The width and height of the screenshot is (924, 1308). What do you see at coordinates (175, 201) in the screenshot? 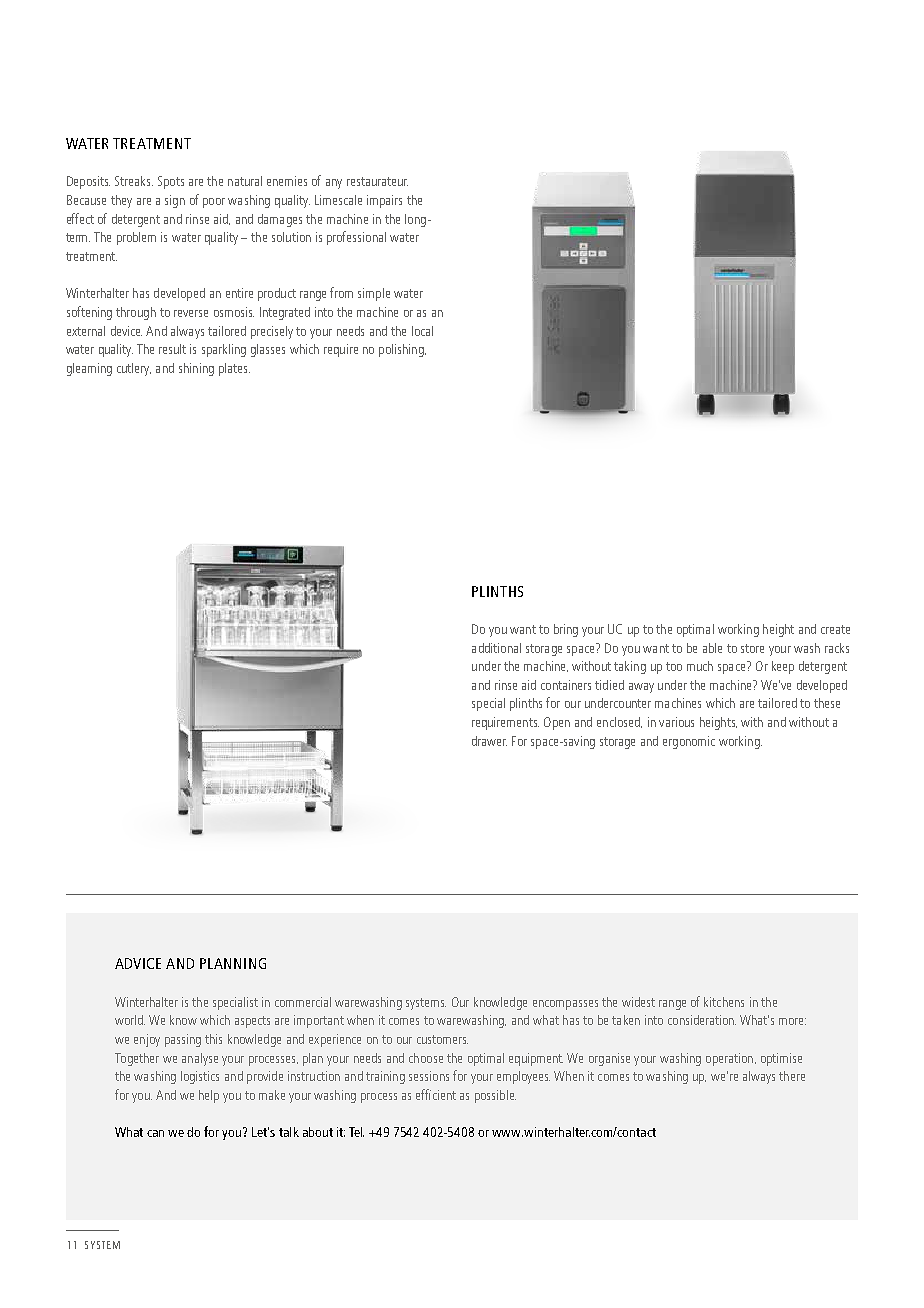
I see `sign` at bounding box center [175, 201].
